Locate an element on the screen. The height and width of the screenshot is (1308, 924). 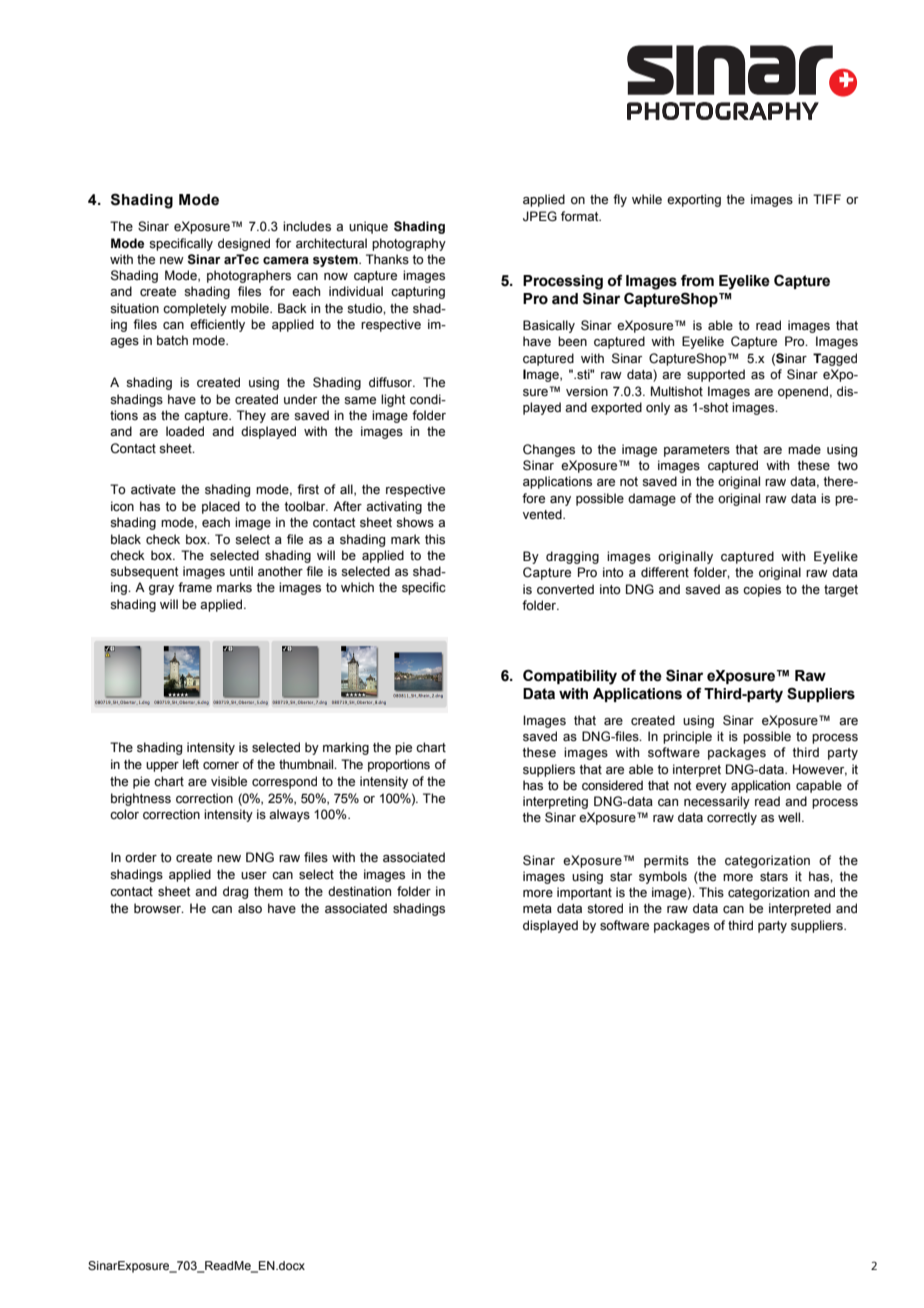
Changes is located at coordinates (549, 450).
